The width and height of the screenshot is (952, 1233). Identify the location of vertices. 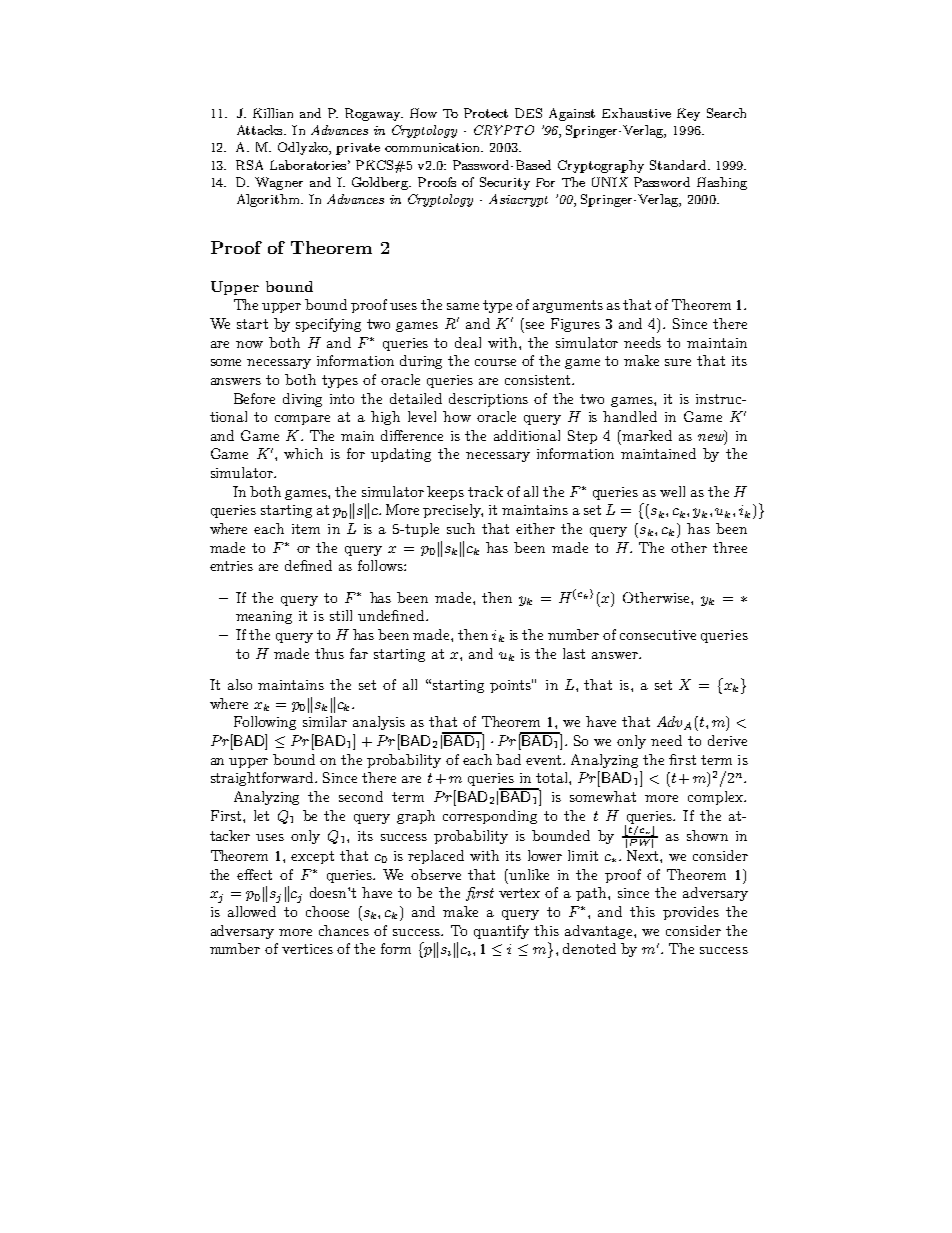
(307, 949).
